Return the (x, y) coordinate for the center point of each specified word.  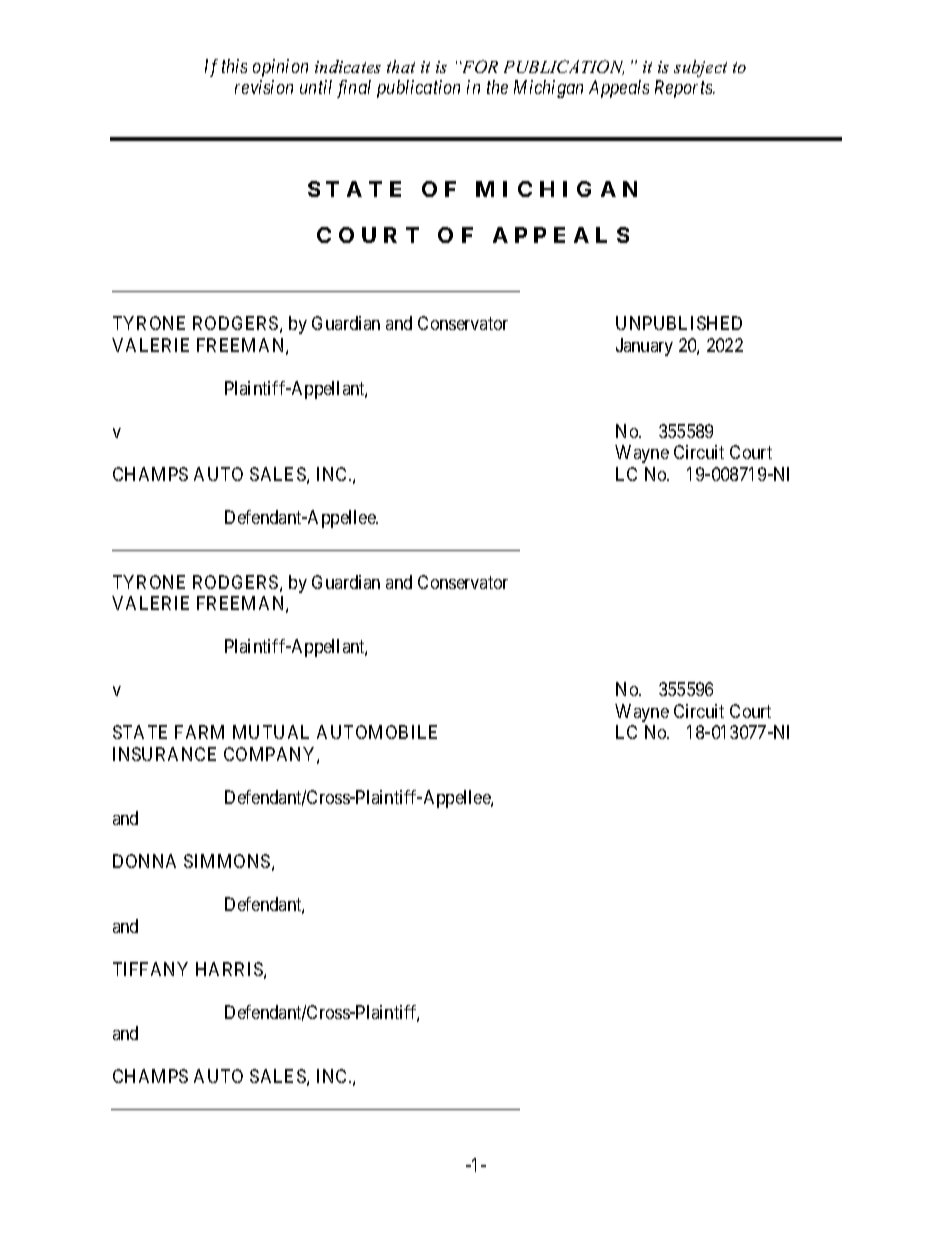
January (644, 347)
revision (264, 87)
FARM (199, 732)
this (234, 66)
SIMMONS (227, 861)
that (401, 66)
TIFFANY (150, 969)
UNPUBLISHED (679, 323)
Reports (685, 89)
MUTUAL (271, 732)
